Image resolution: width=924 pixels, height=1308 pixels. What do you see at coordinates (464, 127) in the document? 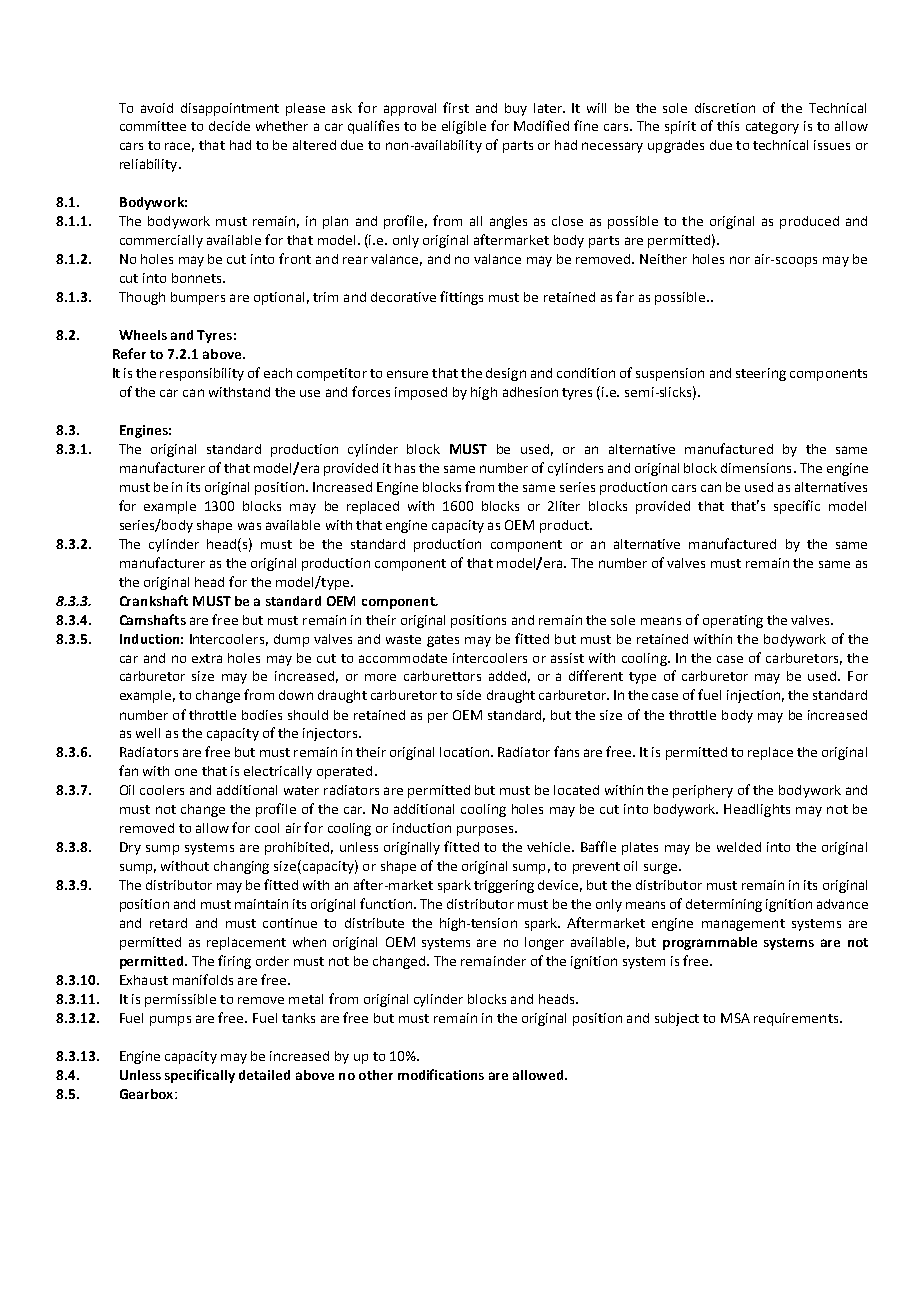
I see `eligible` at bounding box center [464, 127].
